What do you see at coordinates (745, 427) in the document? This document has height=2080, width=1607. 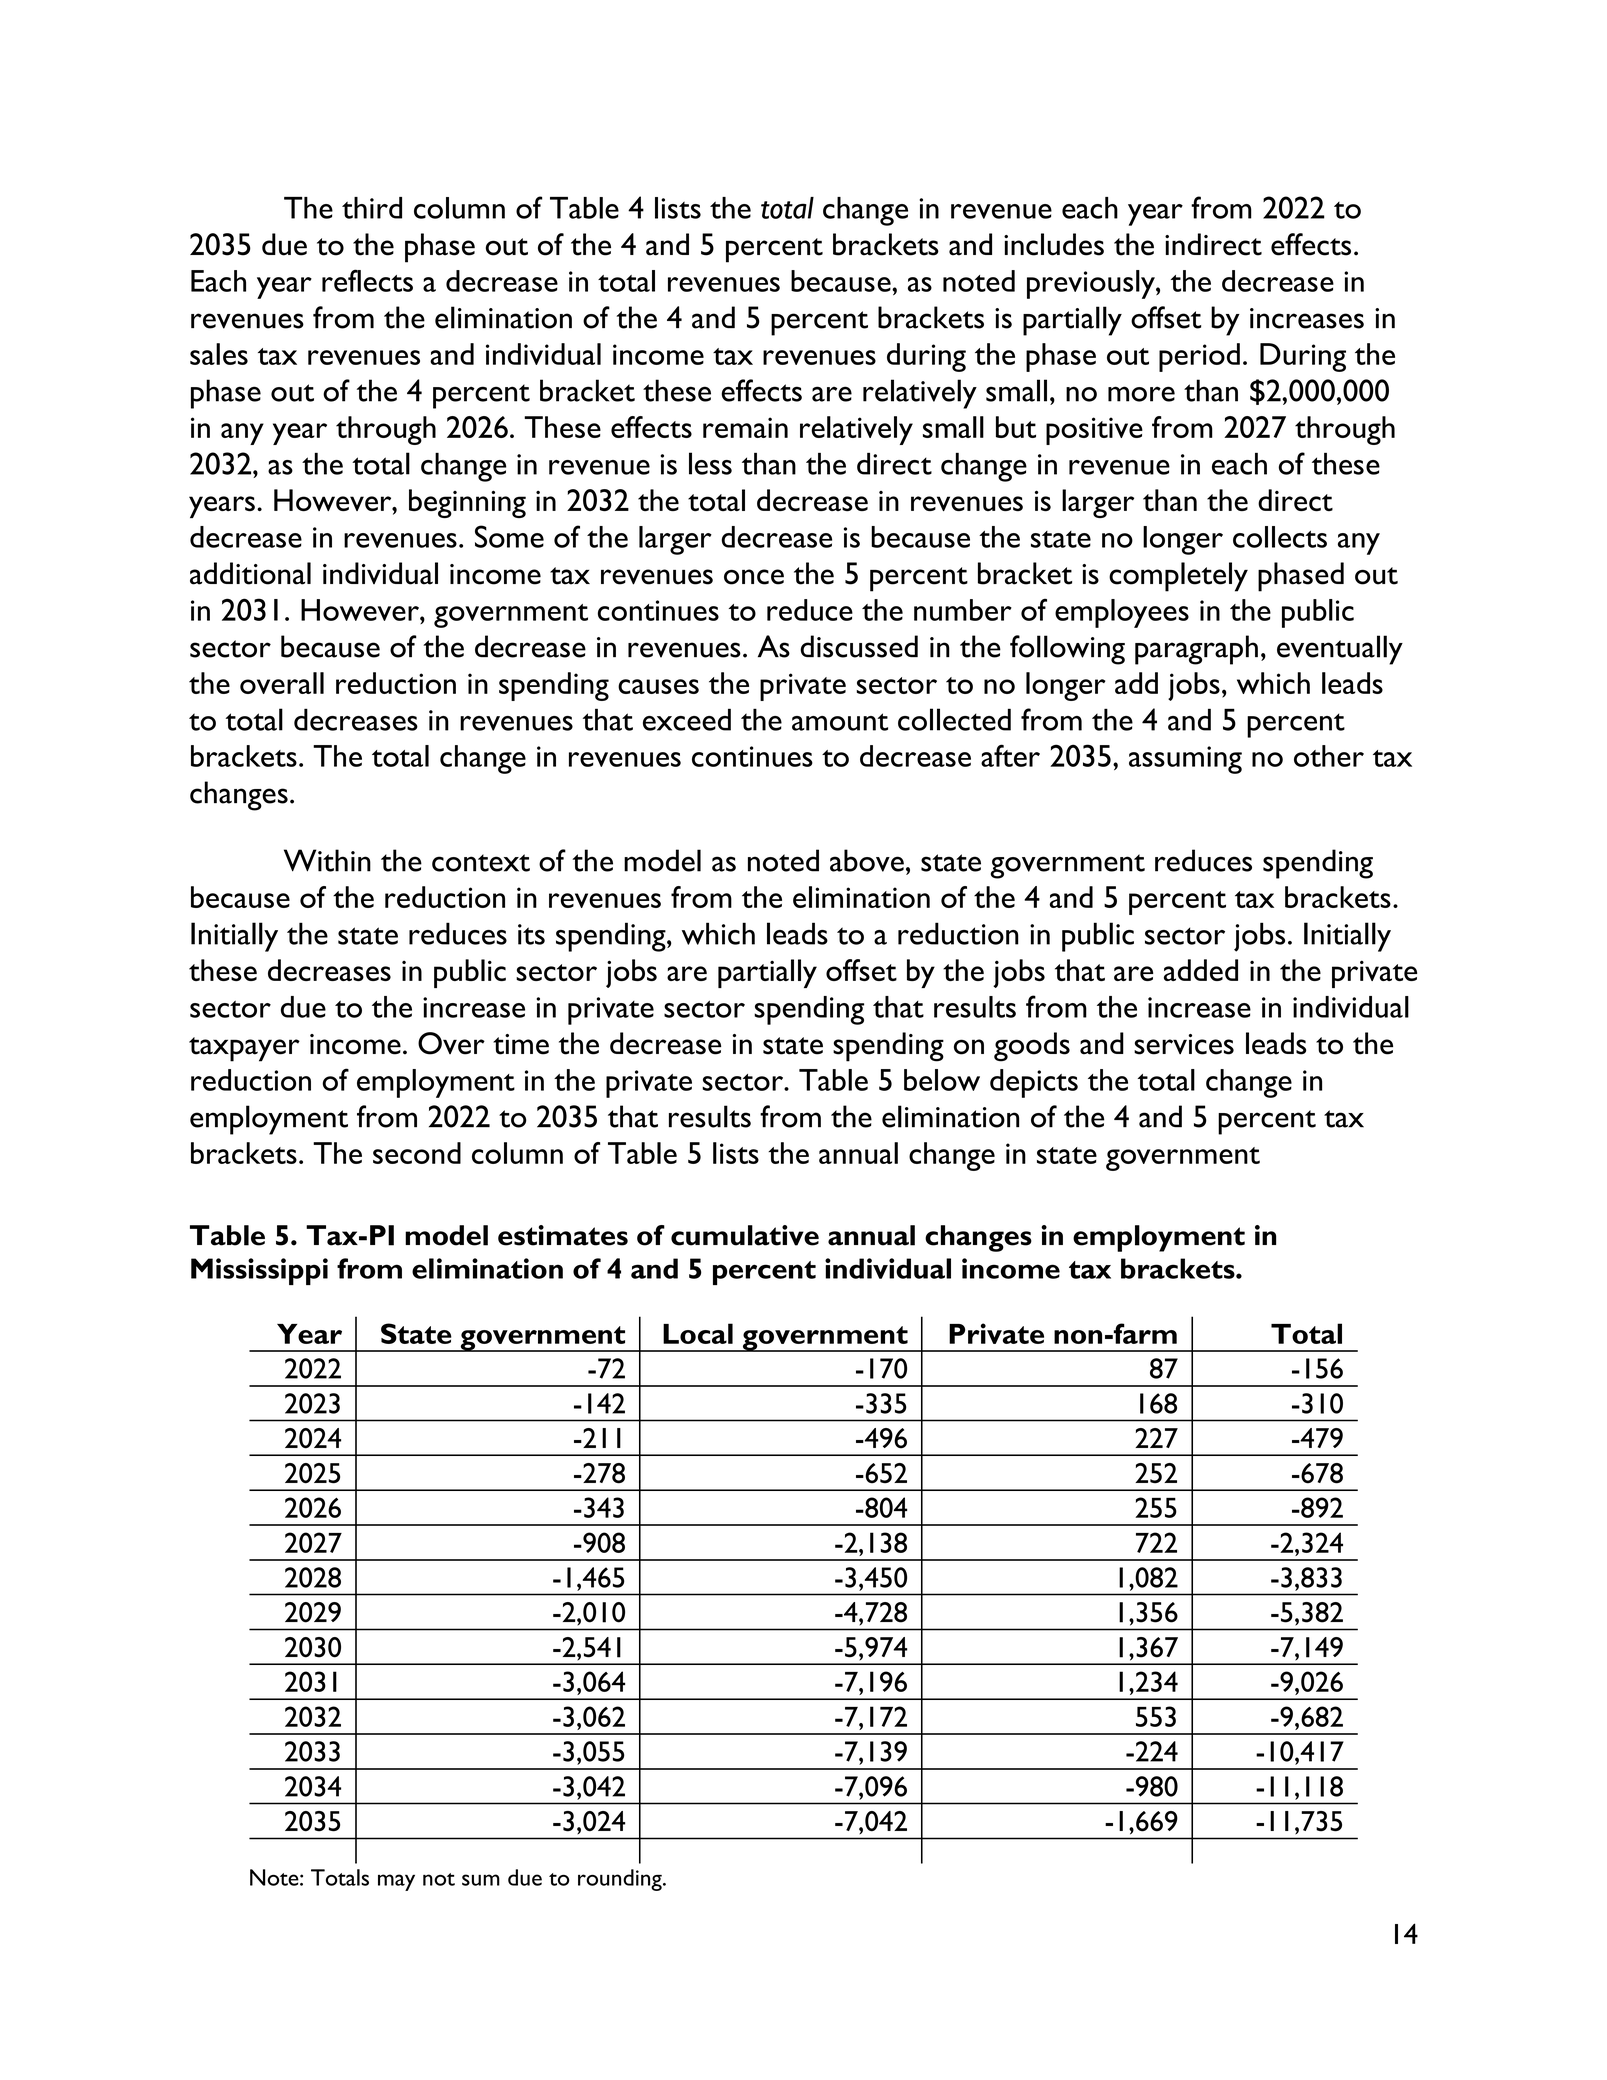 I see `remain` at bounding box center [745, 427].
